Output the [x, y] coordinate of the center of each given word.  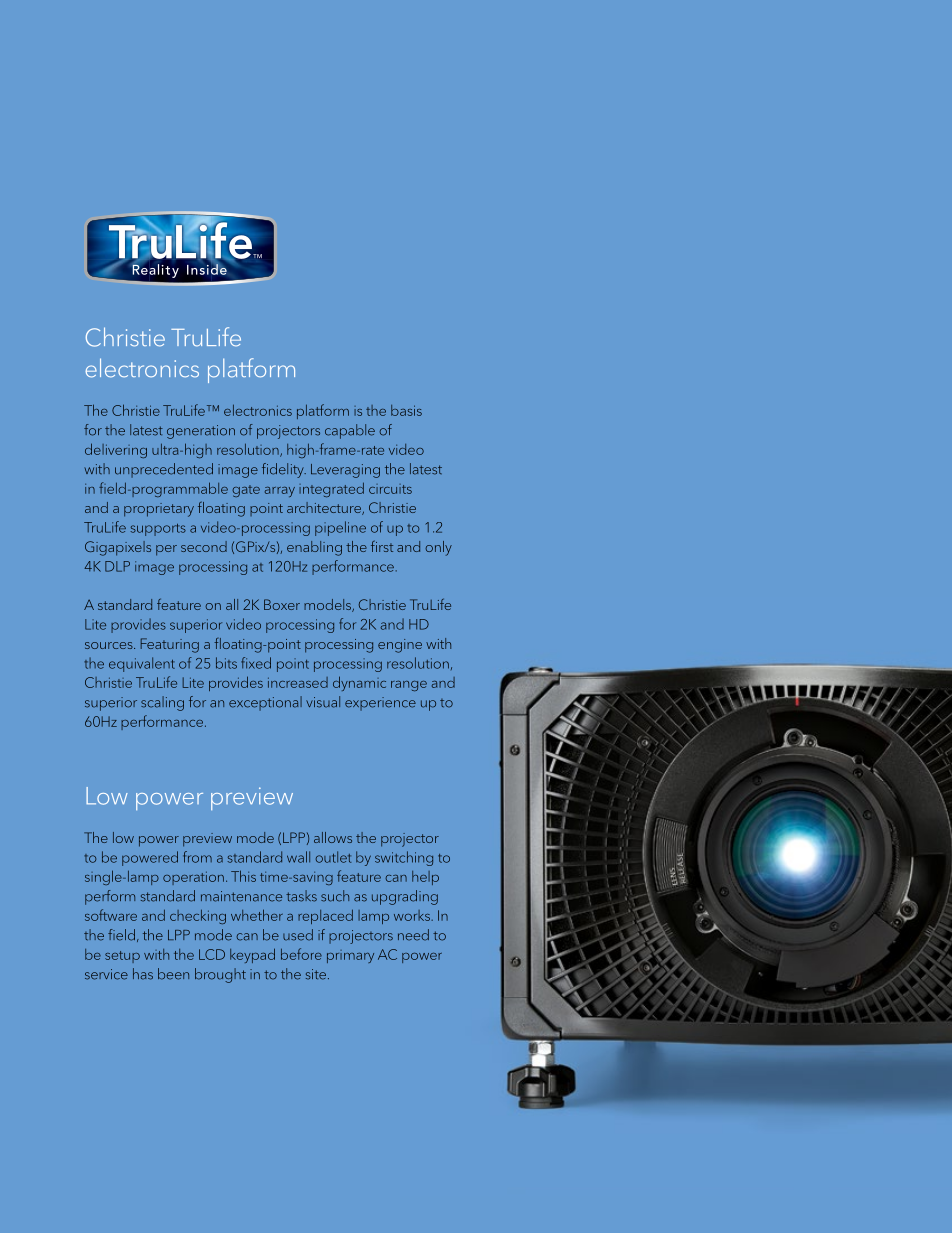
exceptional [265, 703]
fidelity [284, 470]
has [143, 974]
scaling [162, 703]
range [409, 686]
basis [406, 410]
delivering [116, 450]
